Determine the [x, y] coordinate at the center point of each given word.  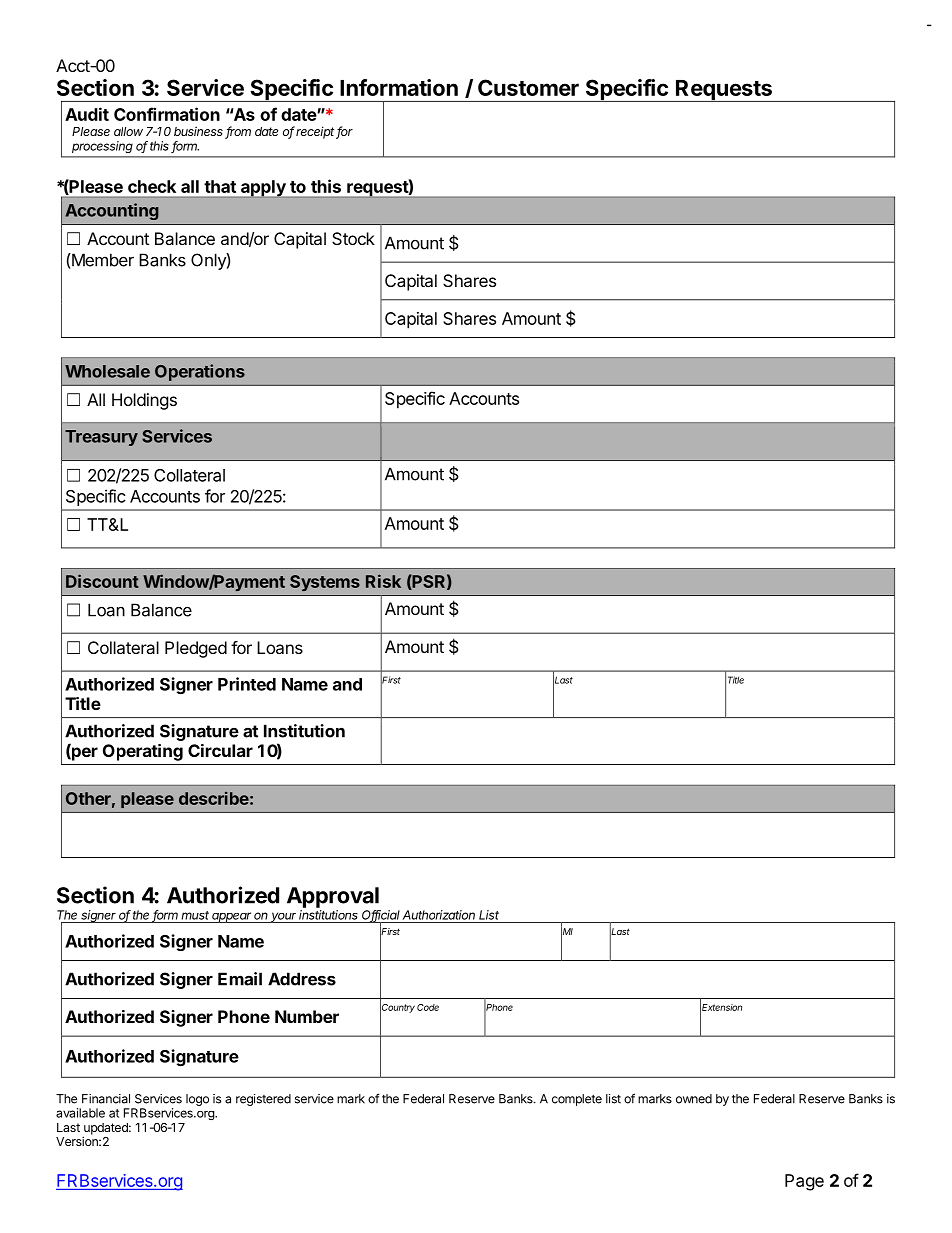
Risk [383, 581]
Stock [353, 238]
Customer [528, 87]
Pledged [196, 649]
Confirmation [167, 114]
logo [197, 1100]
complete [577, 1100]
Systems [325, 583]
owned [694, 1099]
